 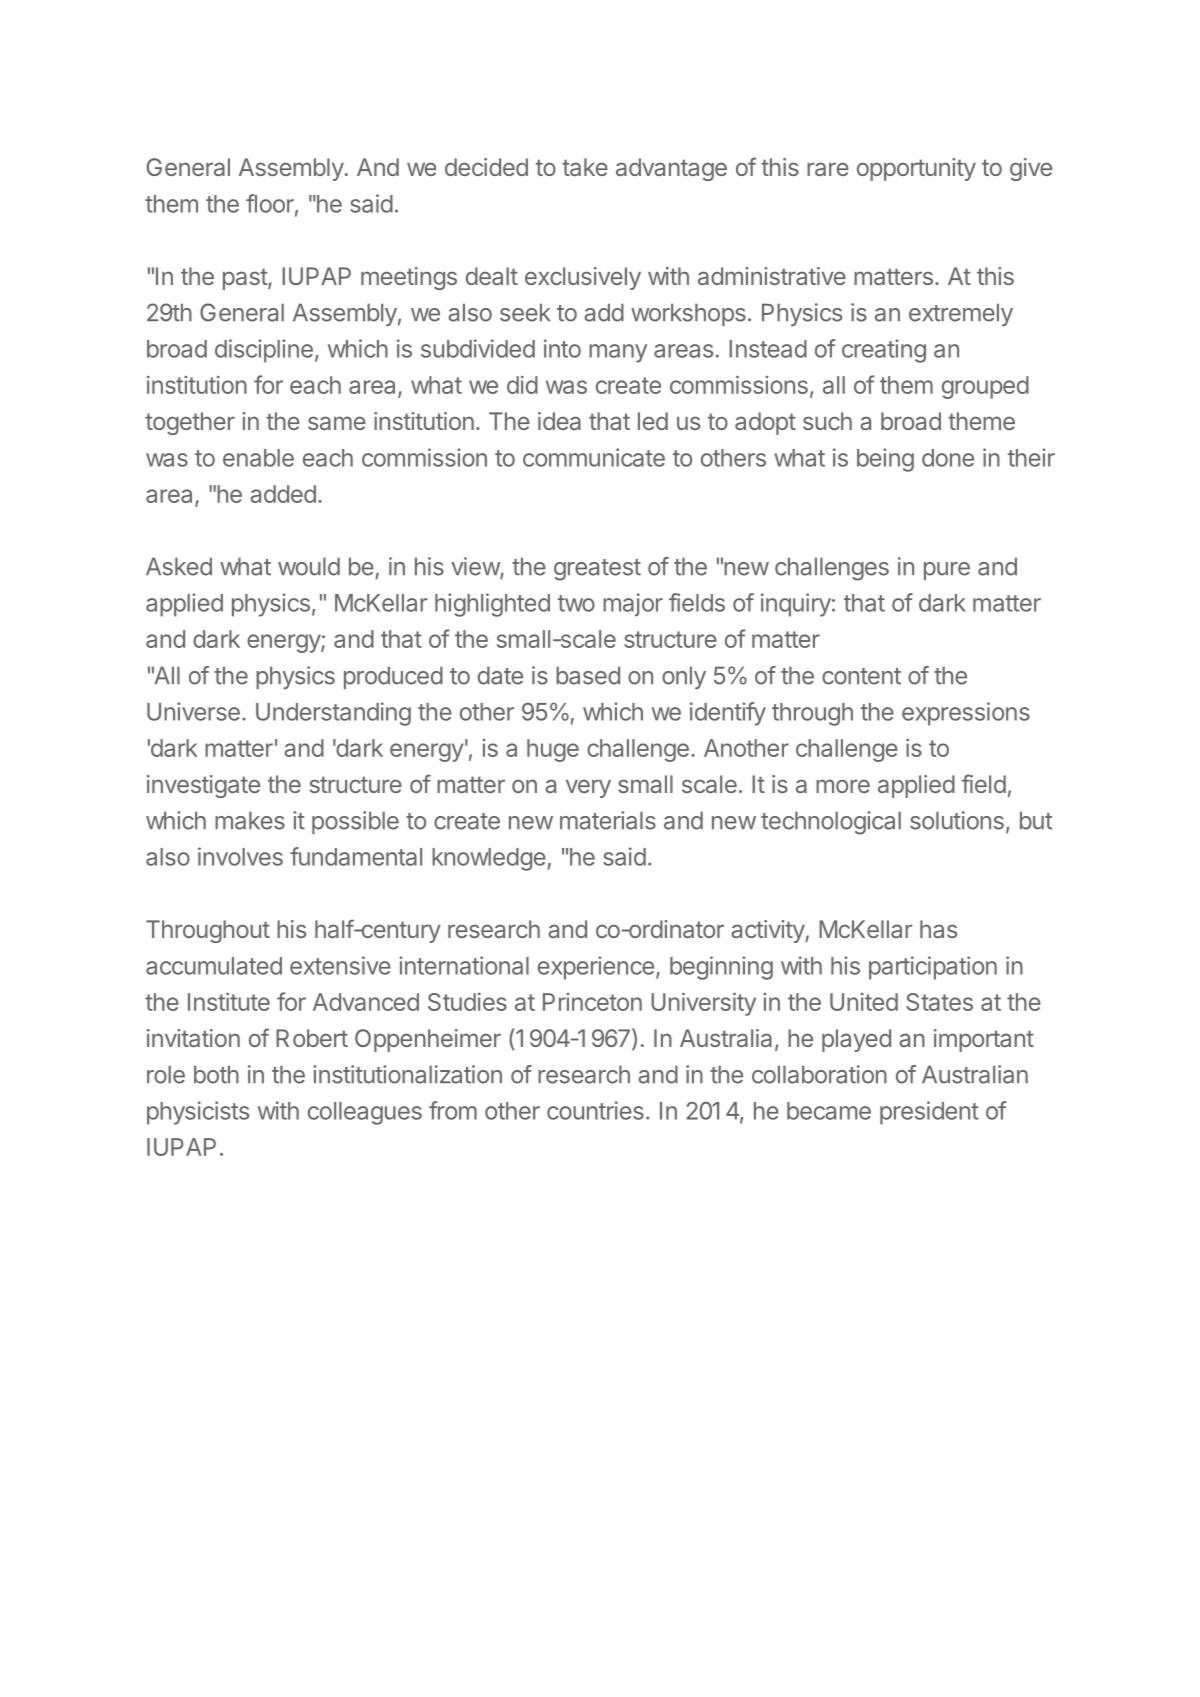 What do you see at coordinates (957, 820) in the image?
I see `solutions` at bounding box center [957, 820].
